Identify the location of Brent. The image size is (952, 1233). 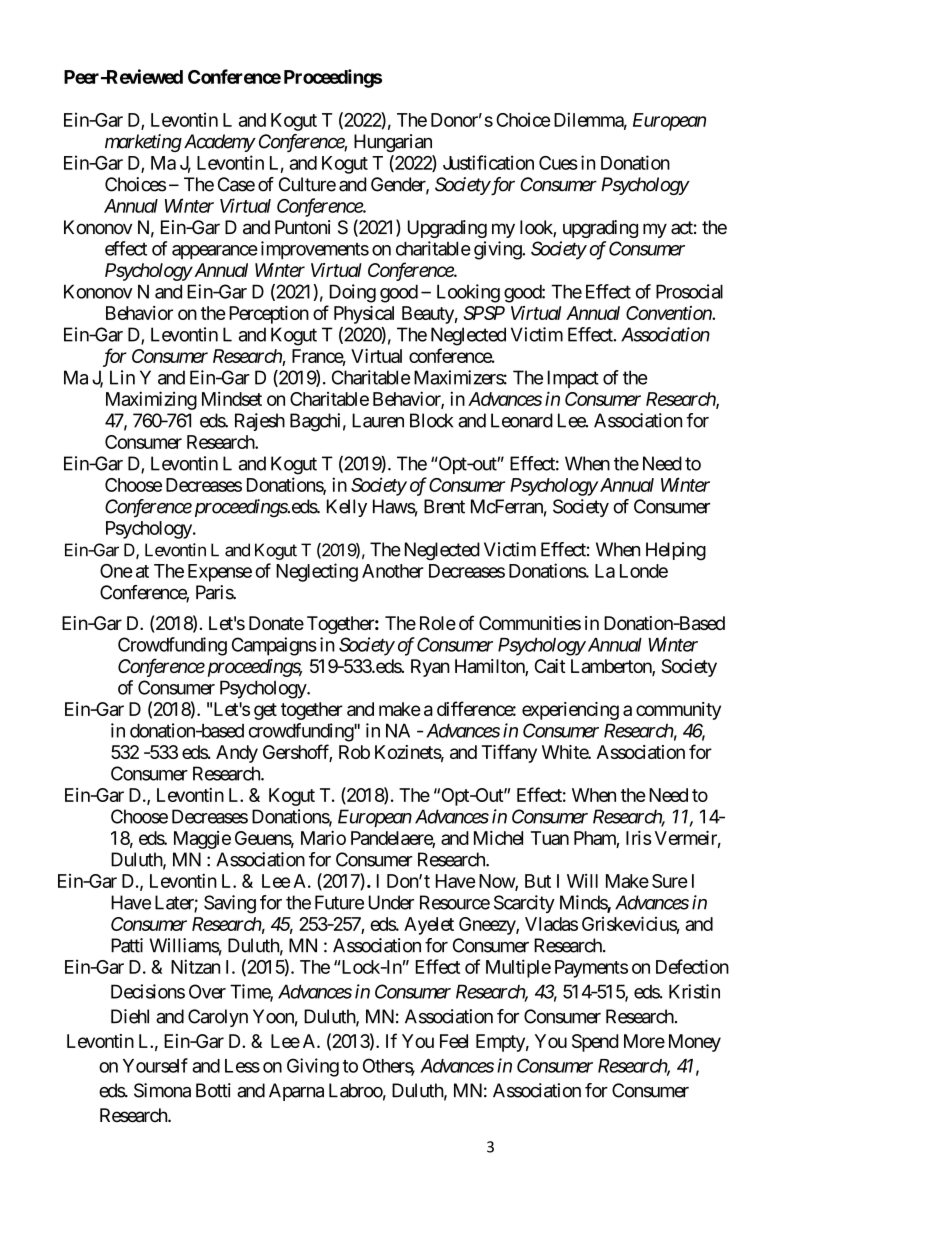
(444, 506).
